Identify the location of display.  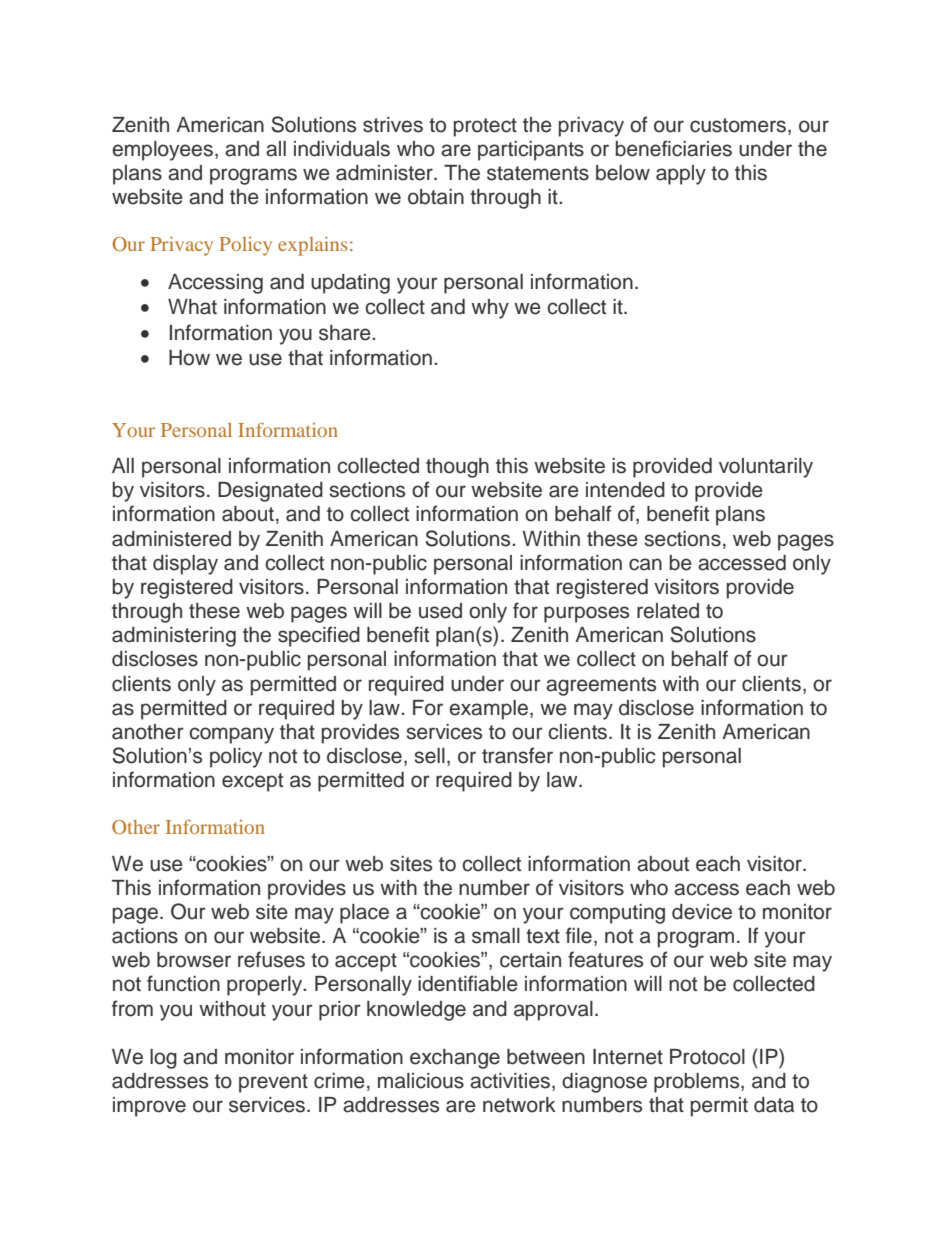
(185, 565).
